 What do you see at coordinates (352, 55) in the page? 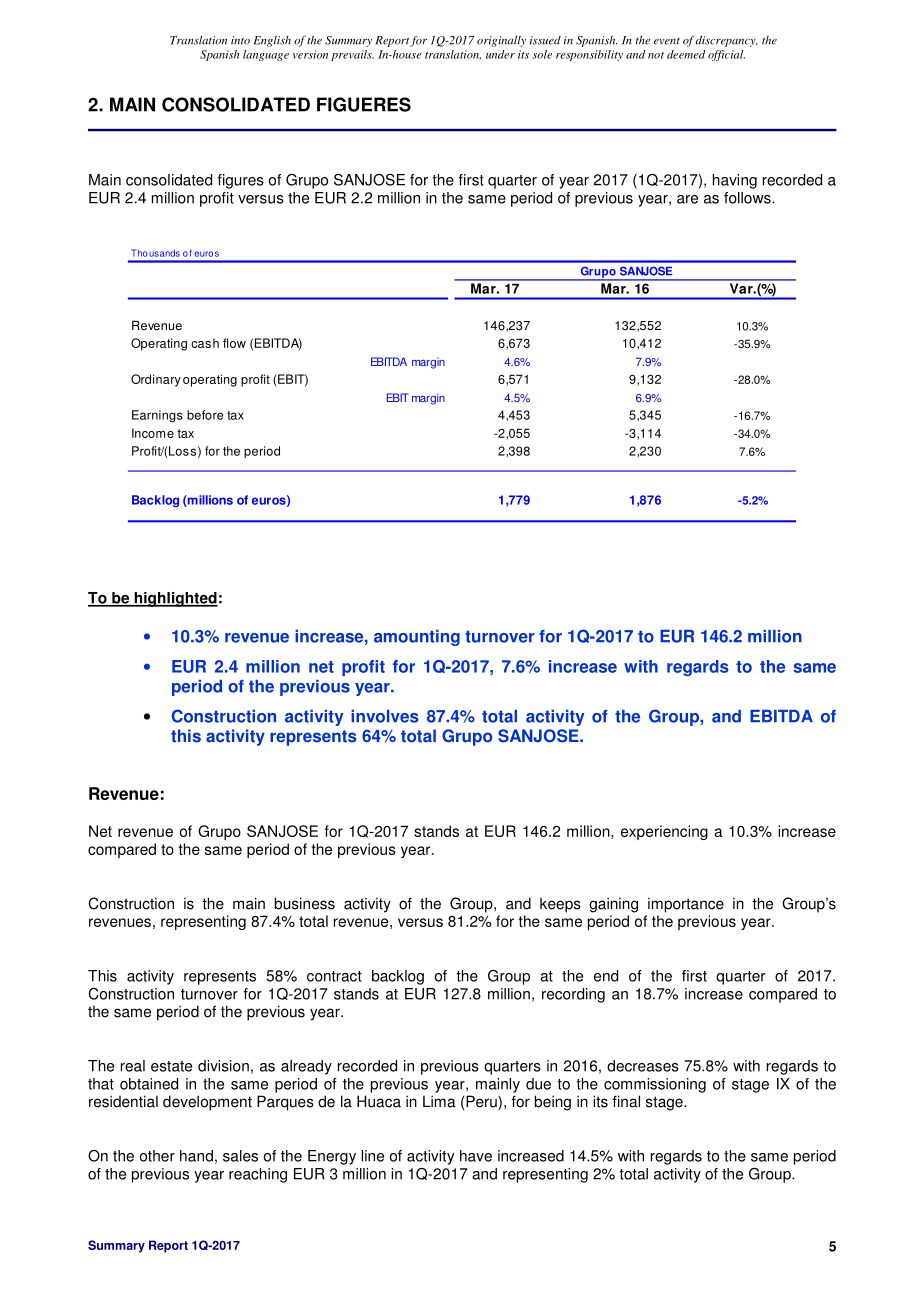
I see `prevails` at bounding box center [352, 55].
